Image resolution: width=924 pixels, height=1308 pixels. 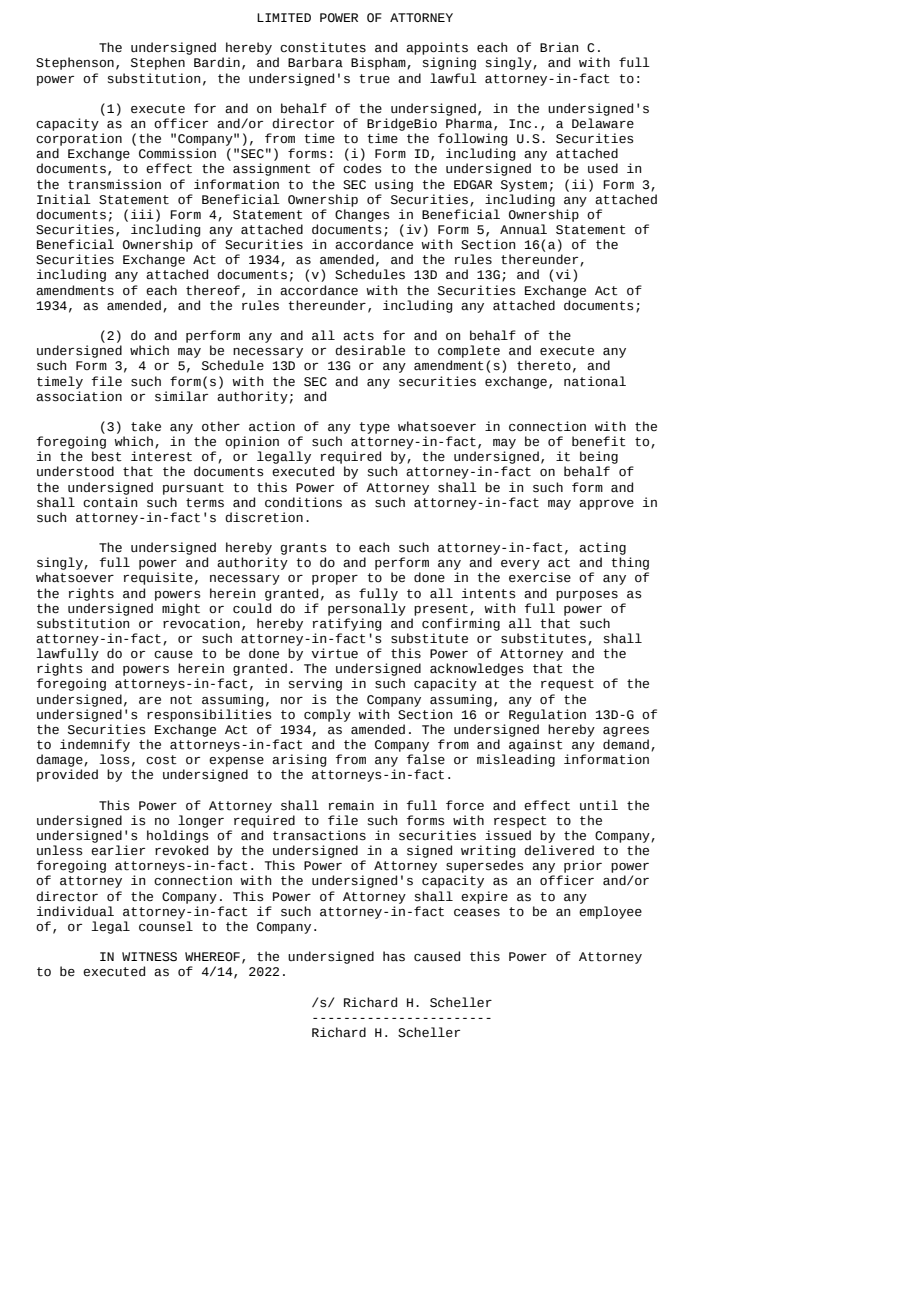 What do you see at coordinates (362, 215) in the screenshot?
I see `Changes` at bounding box center [362, 215].
